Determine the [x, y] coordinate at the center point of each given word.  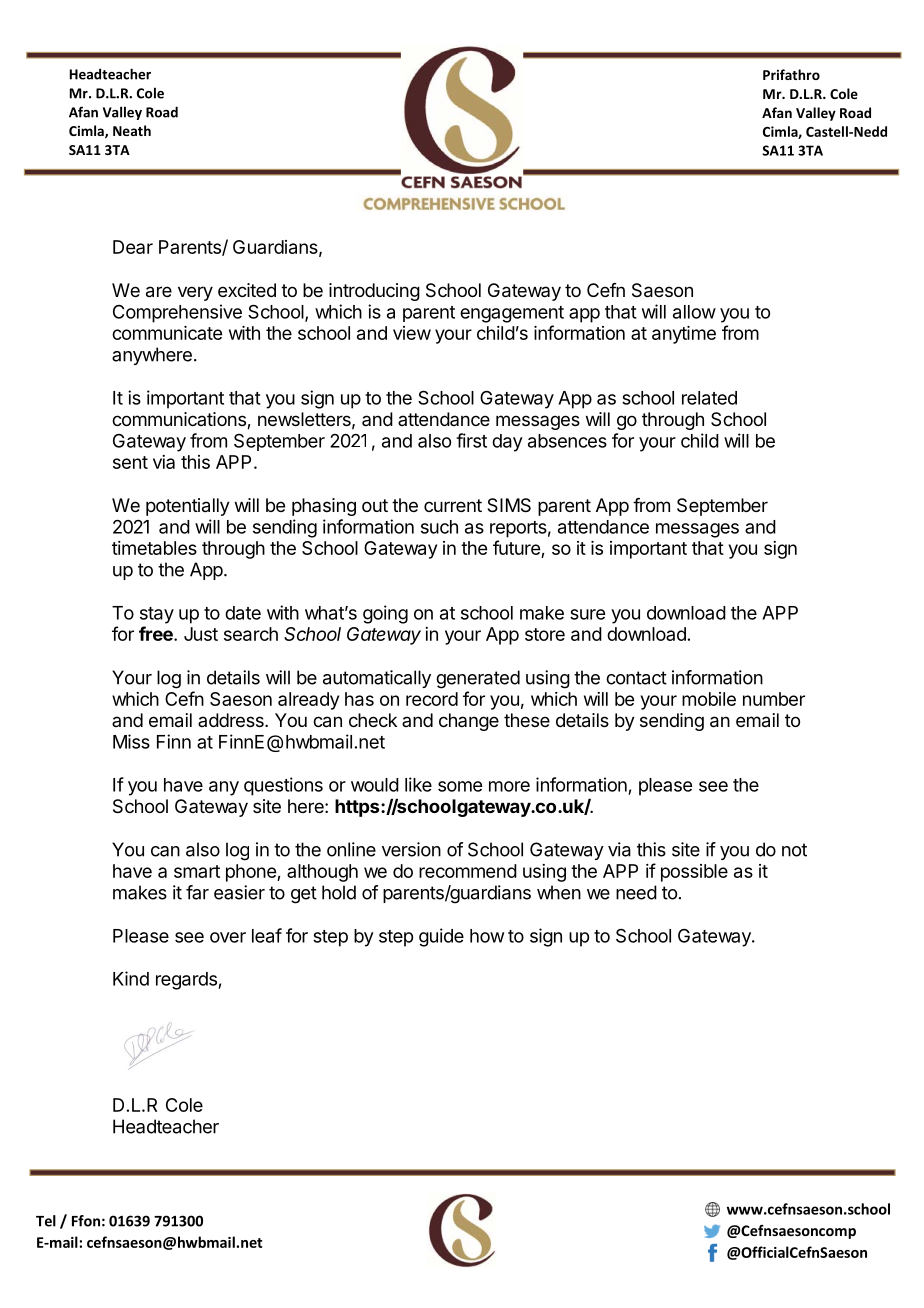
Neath [132, 130]
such [439, 527]
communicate [167, 333]
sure [587, 614]
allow [694, 312]
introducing [374, 292]
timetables [154, 548]
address [232, 720]
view [412, 333]
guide [441, 937]
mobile [709, 699]
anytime [684, 335]
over [228, 937]
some [460, 786]
